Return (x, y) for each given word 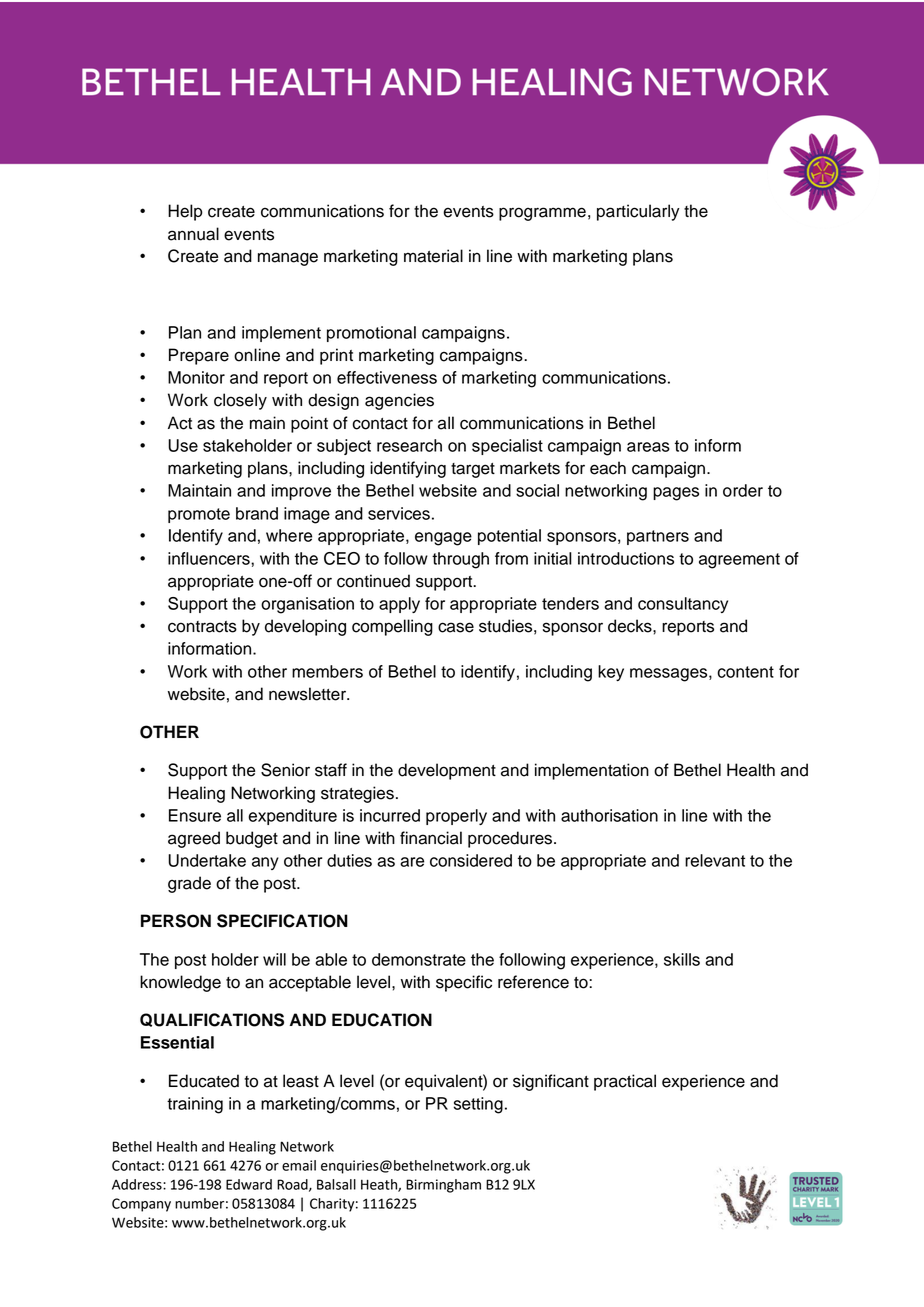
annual (193, 234)
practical (625, 1082)
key (611, 673)
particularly (638, 212)
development (447, 771)
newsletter (309, 694)
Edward (249, 1184)
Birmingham (443, 1186)
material (433, 256)
